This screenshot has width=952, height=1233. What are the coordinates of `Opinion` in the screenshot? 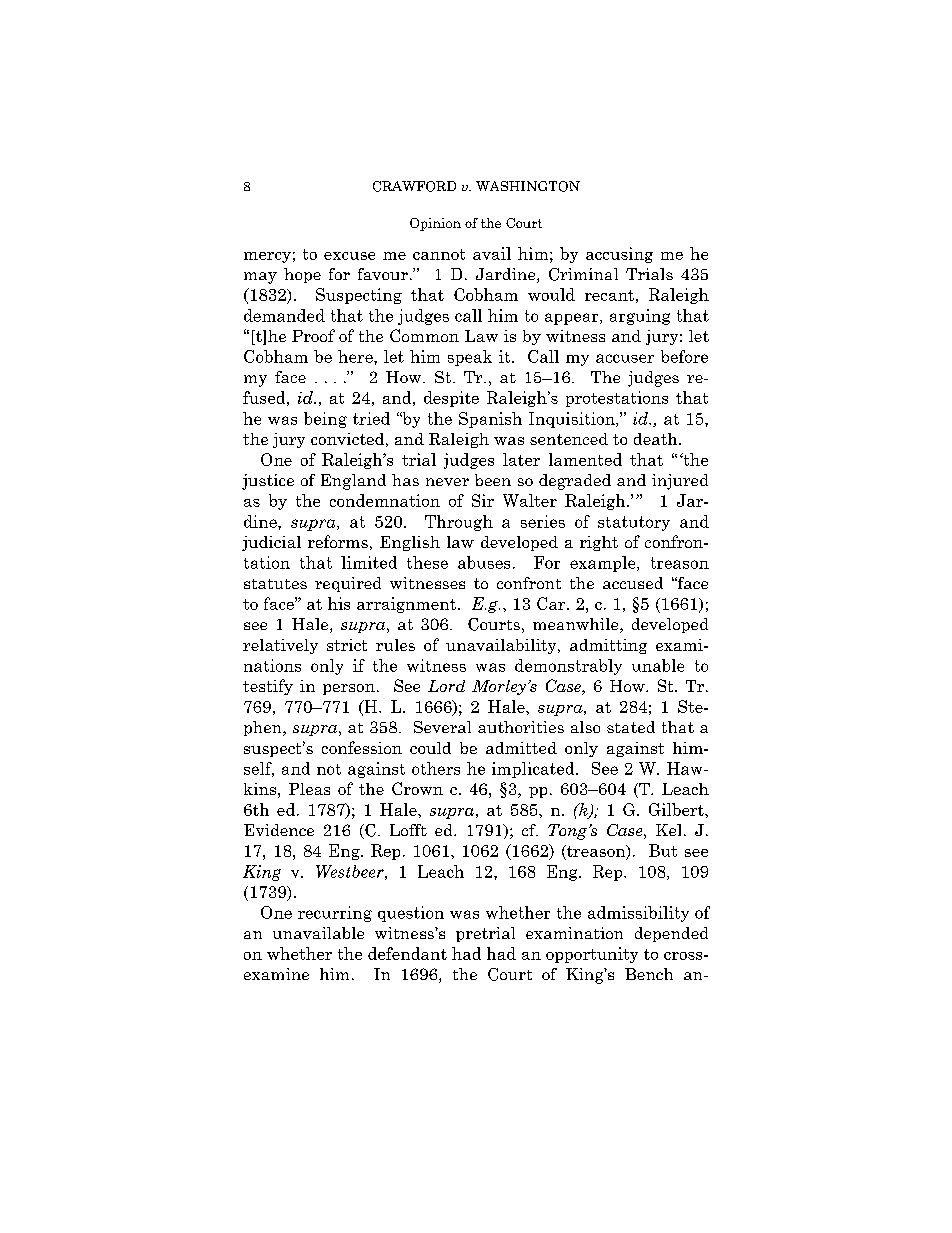 It's located at (435, 224).
